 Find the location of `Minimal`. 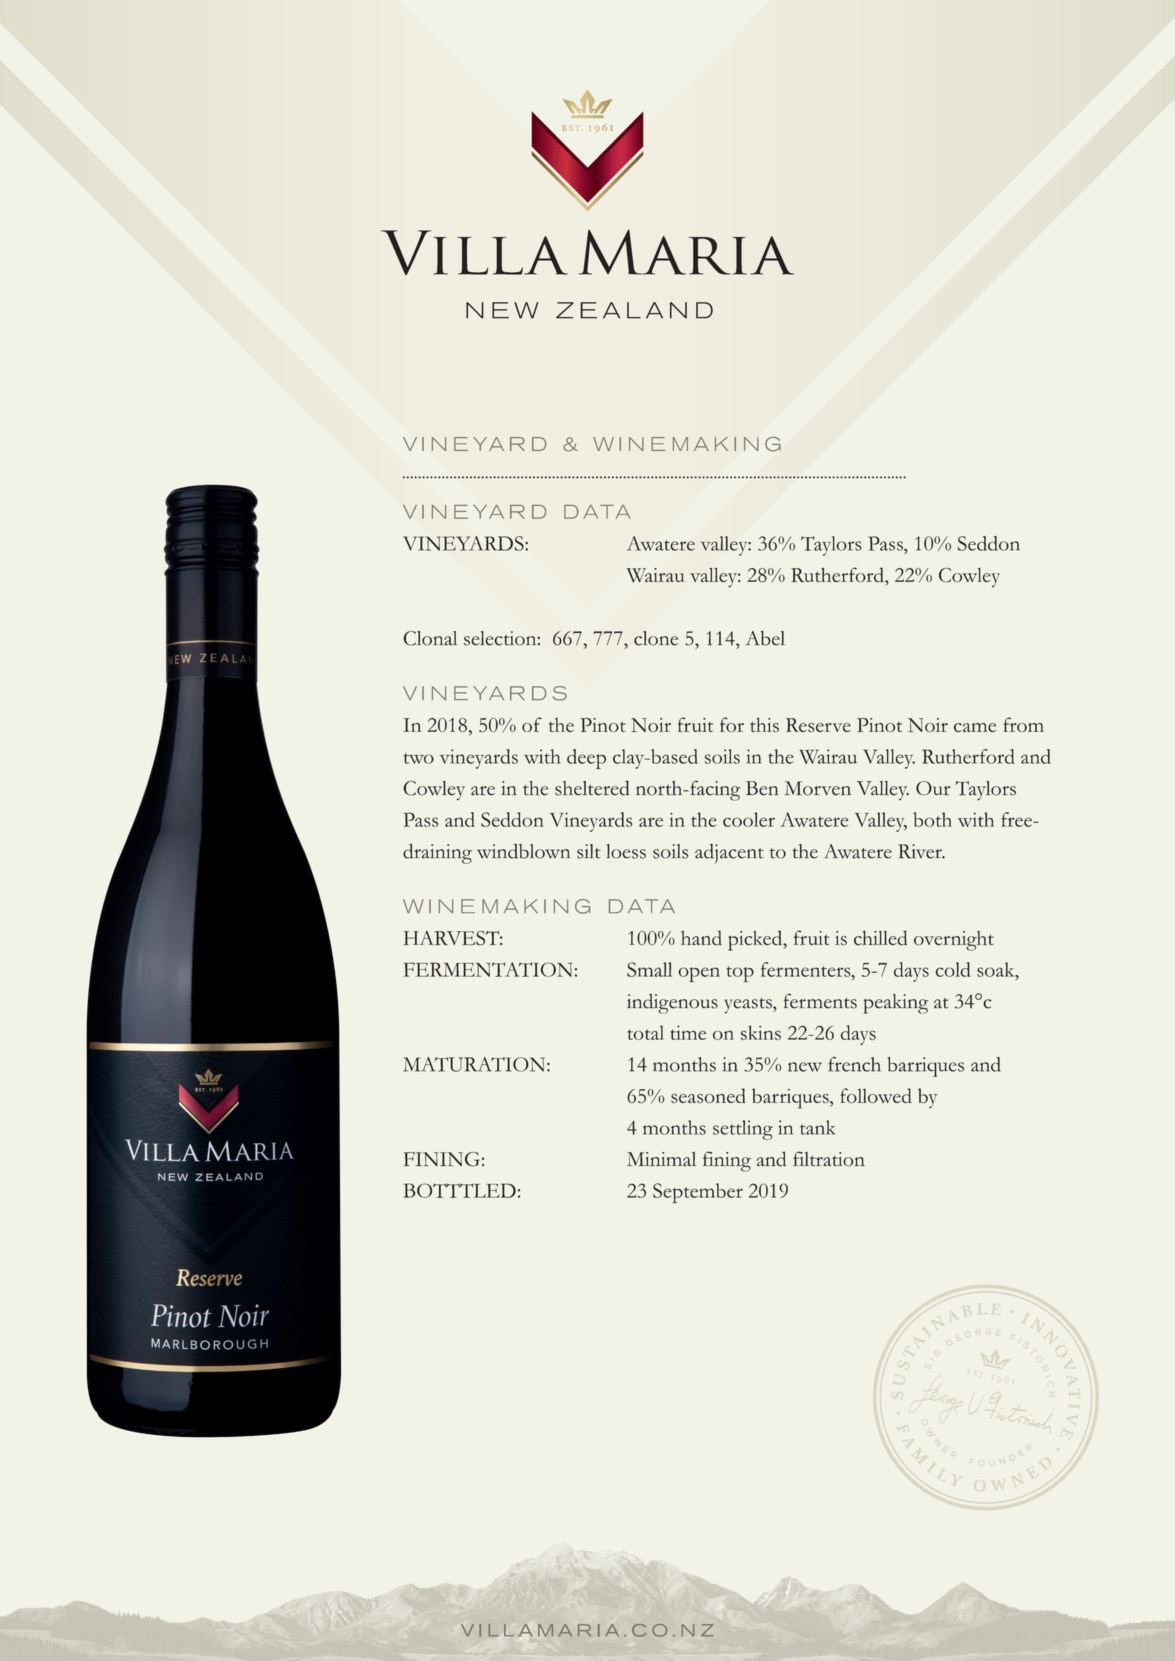

Minimal is located at coordinates (661, 1159).
